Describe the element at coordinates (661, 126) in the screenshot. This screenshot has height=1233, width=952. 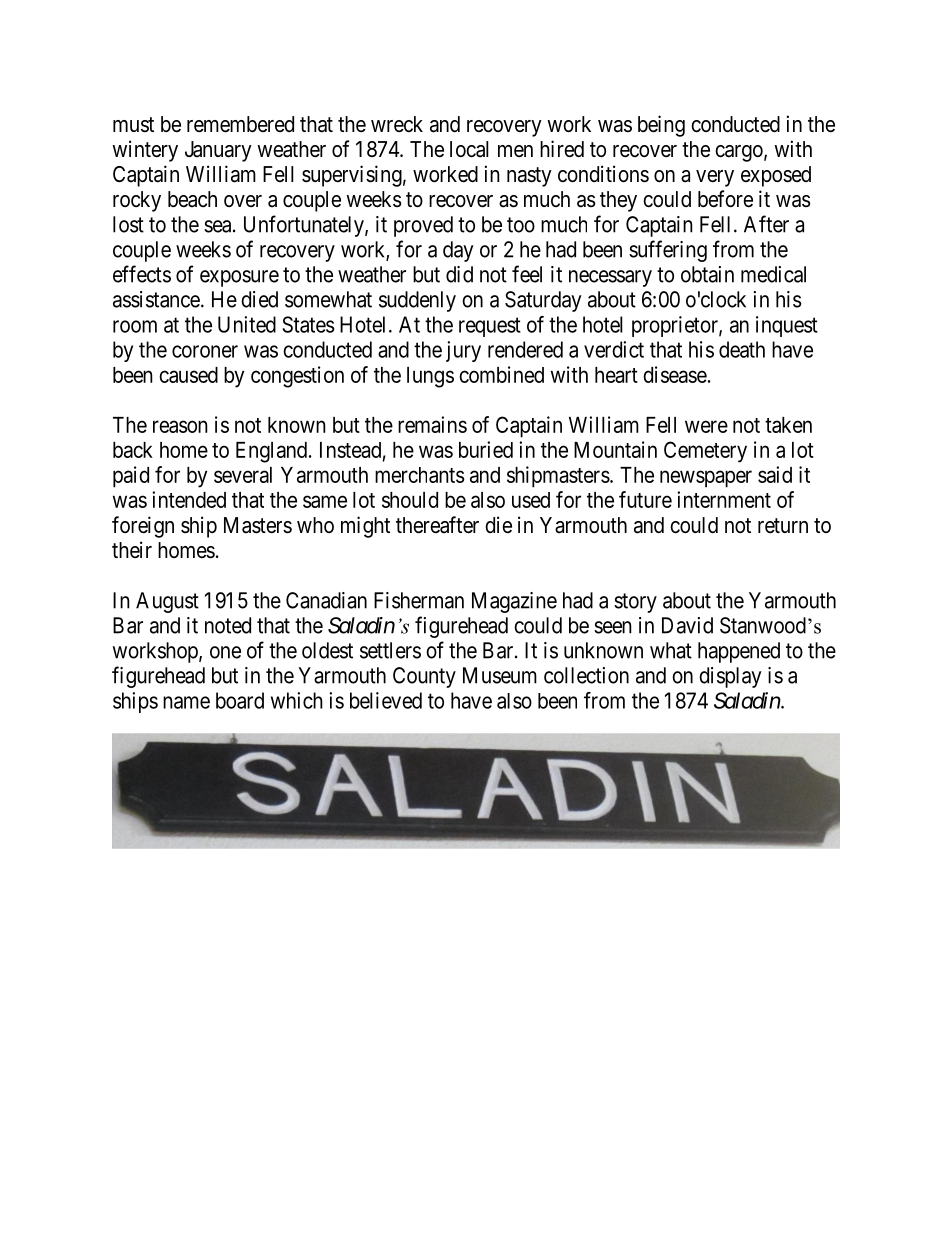
I see `being` at that location.
